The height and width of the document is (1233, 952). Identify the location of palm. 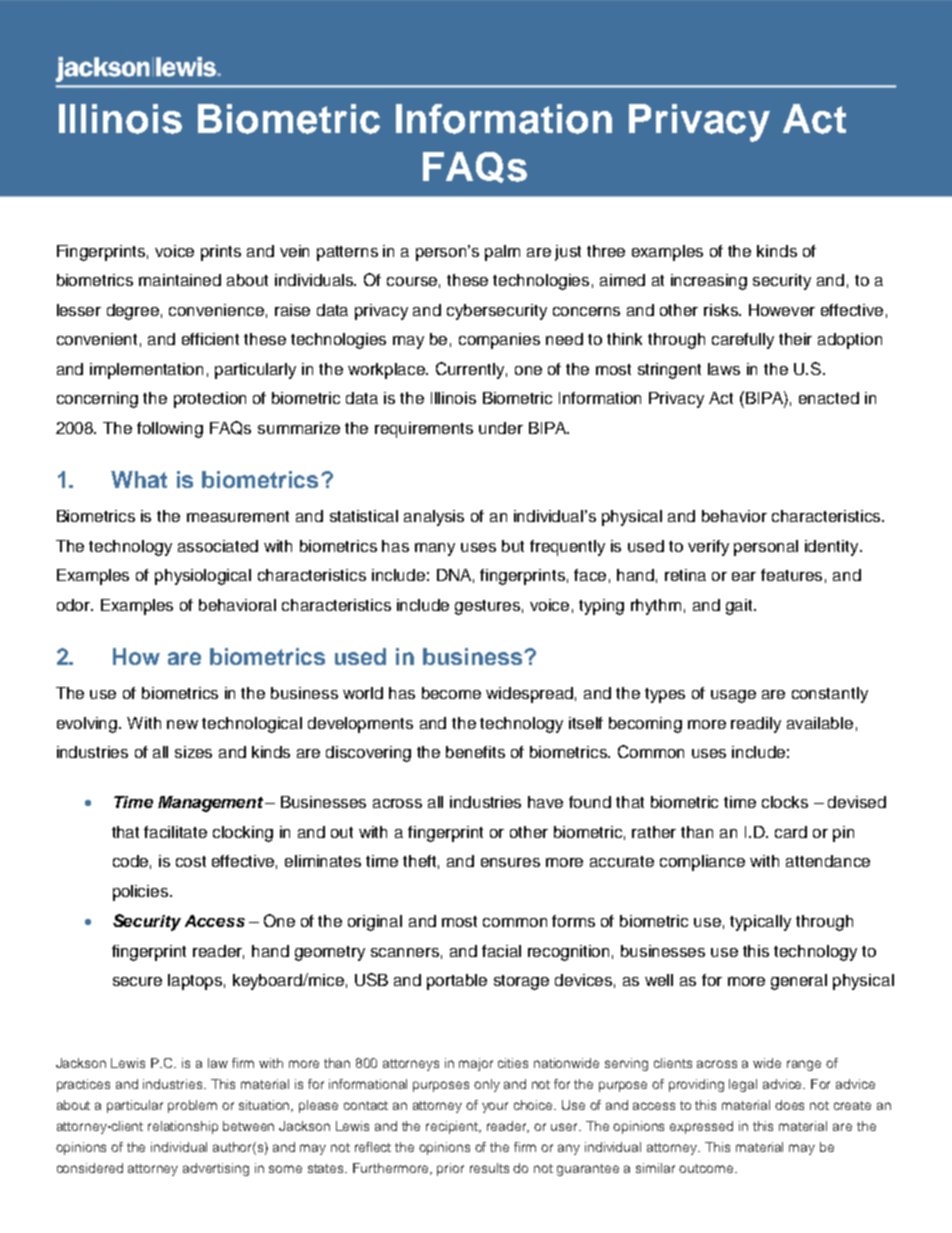
(502, 253).
